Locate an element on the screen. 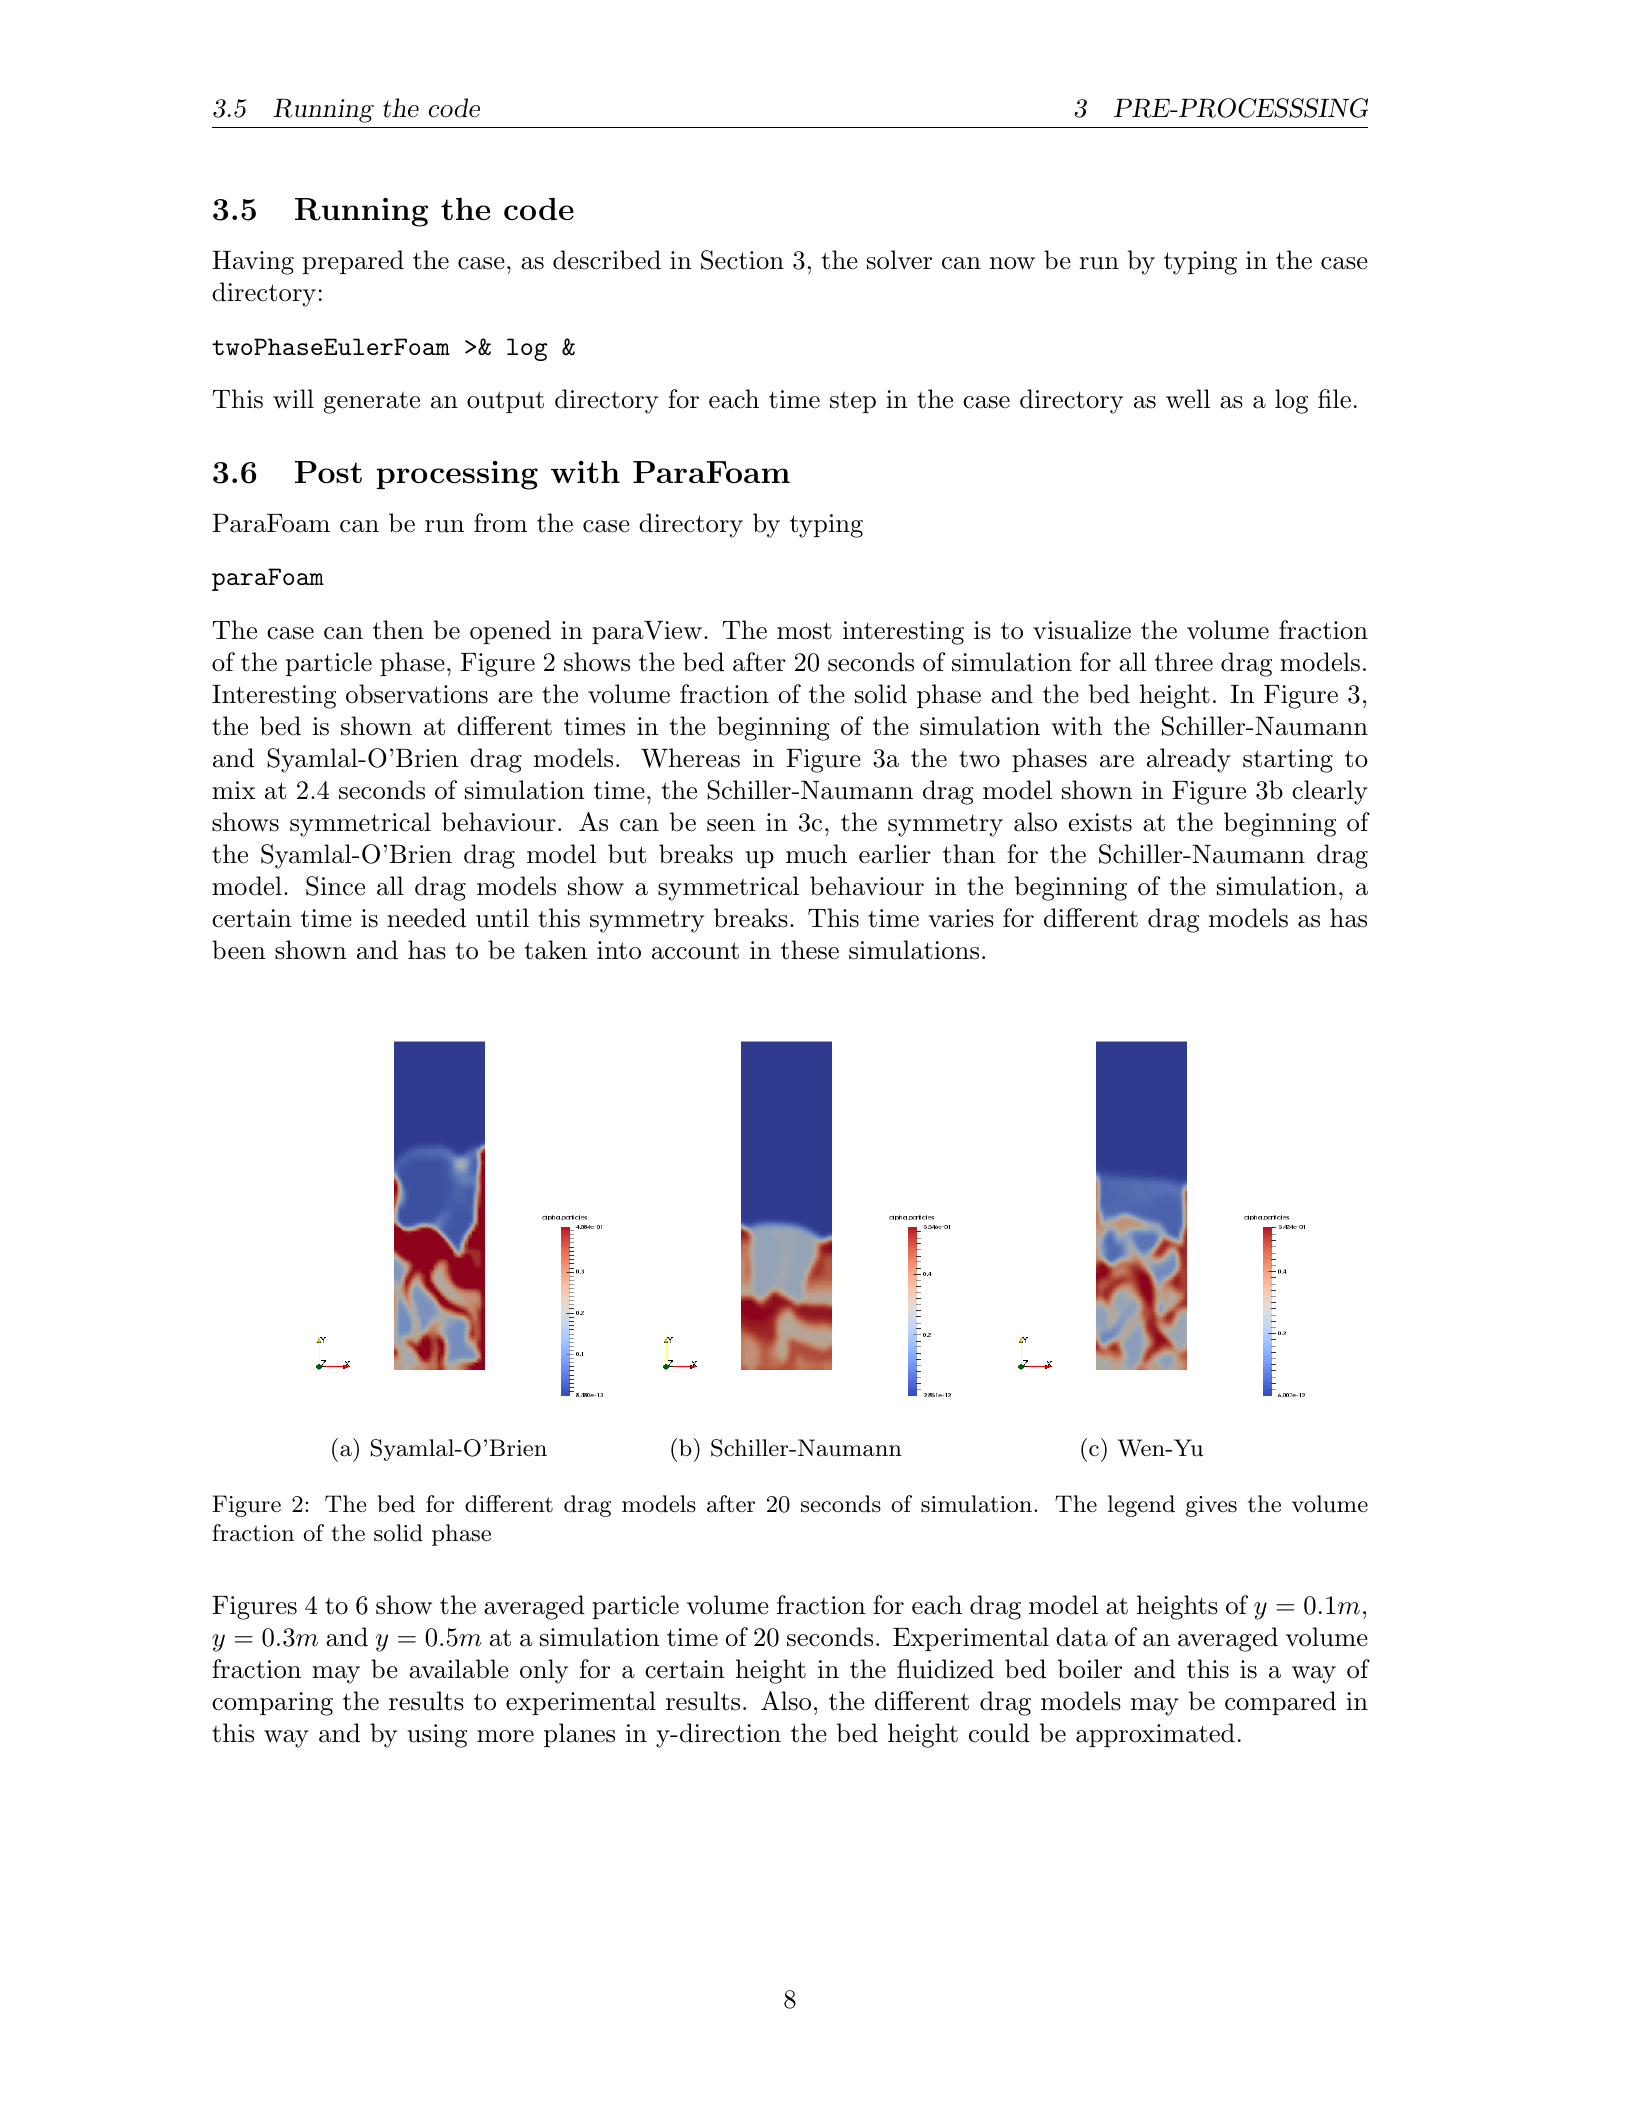  fluidized is located at coordinates (945, 1669).
